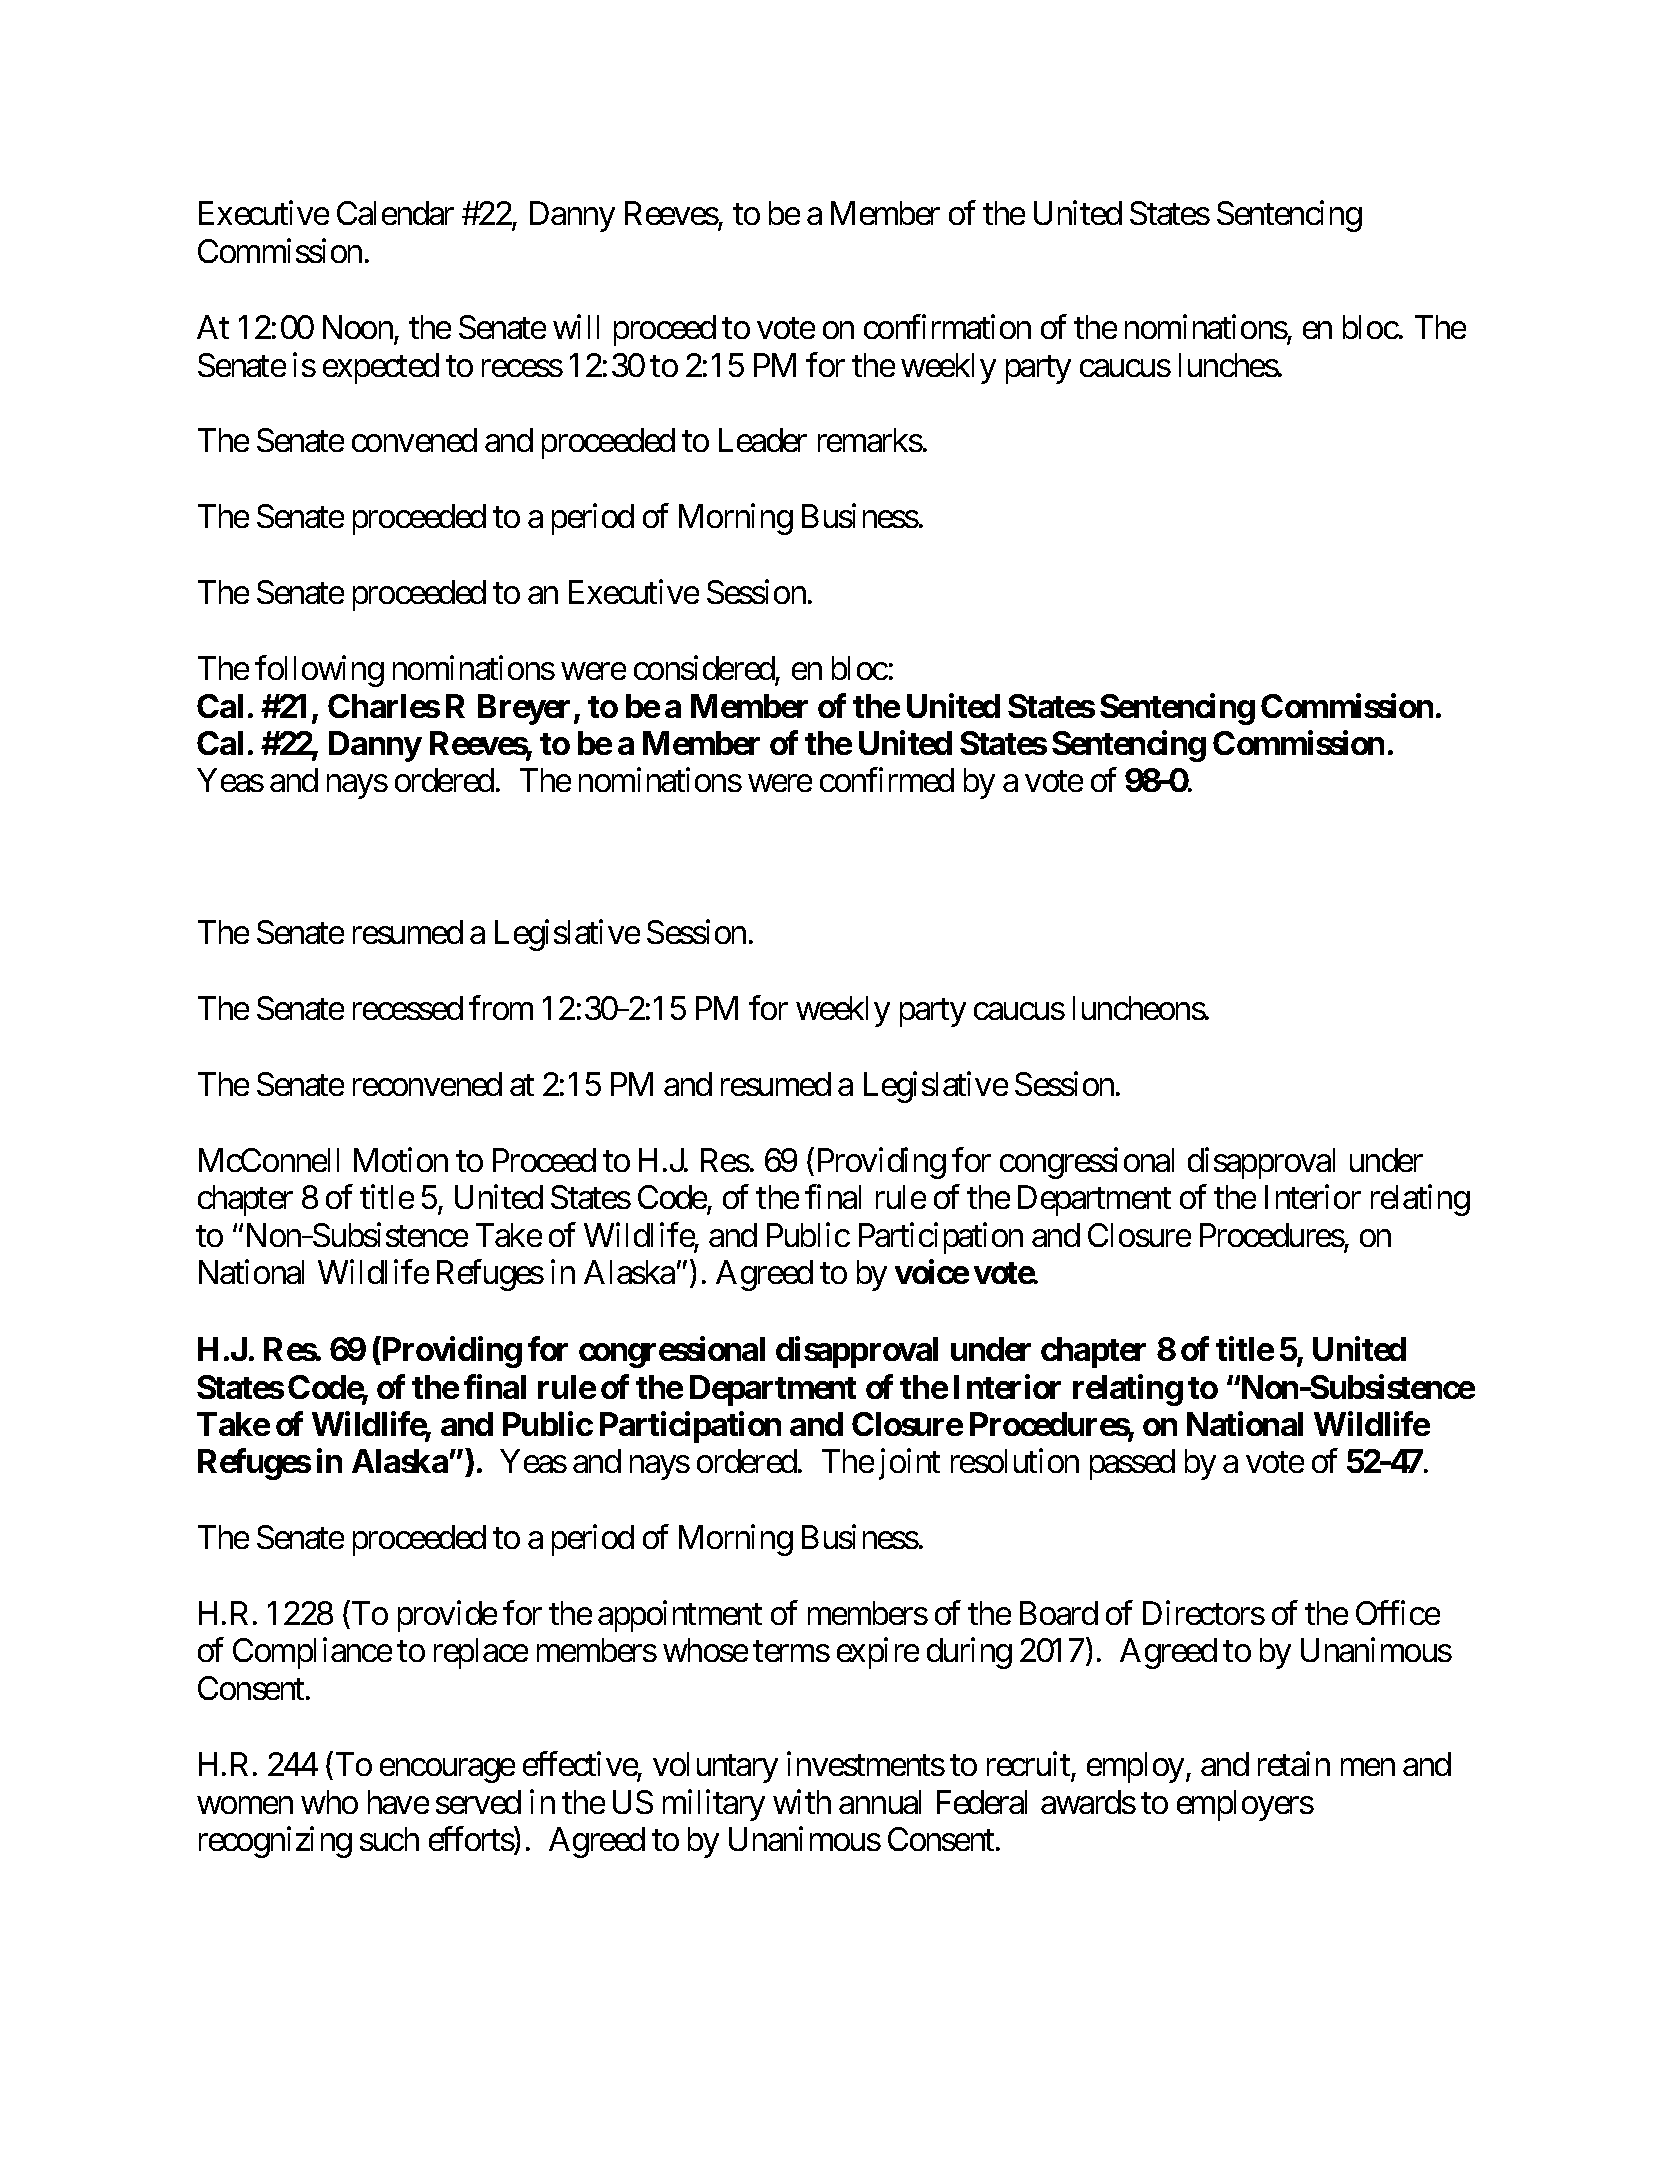  I want to click on passed, so click(1132, 1464).
